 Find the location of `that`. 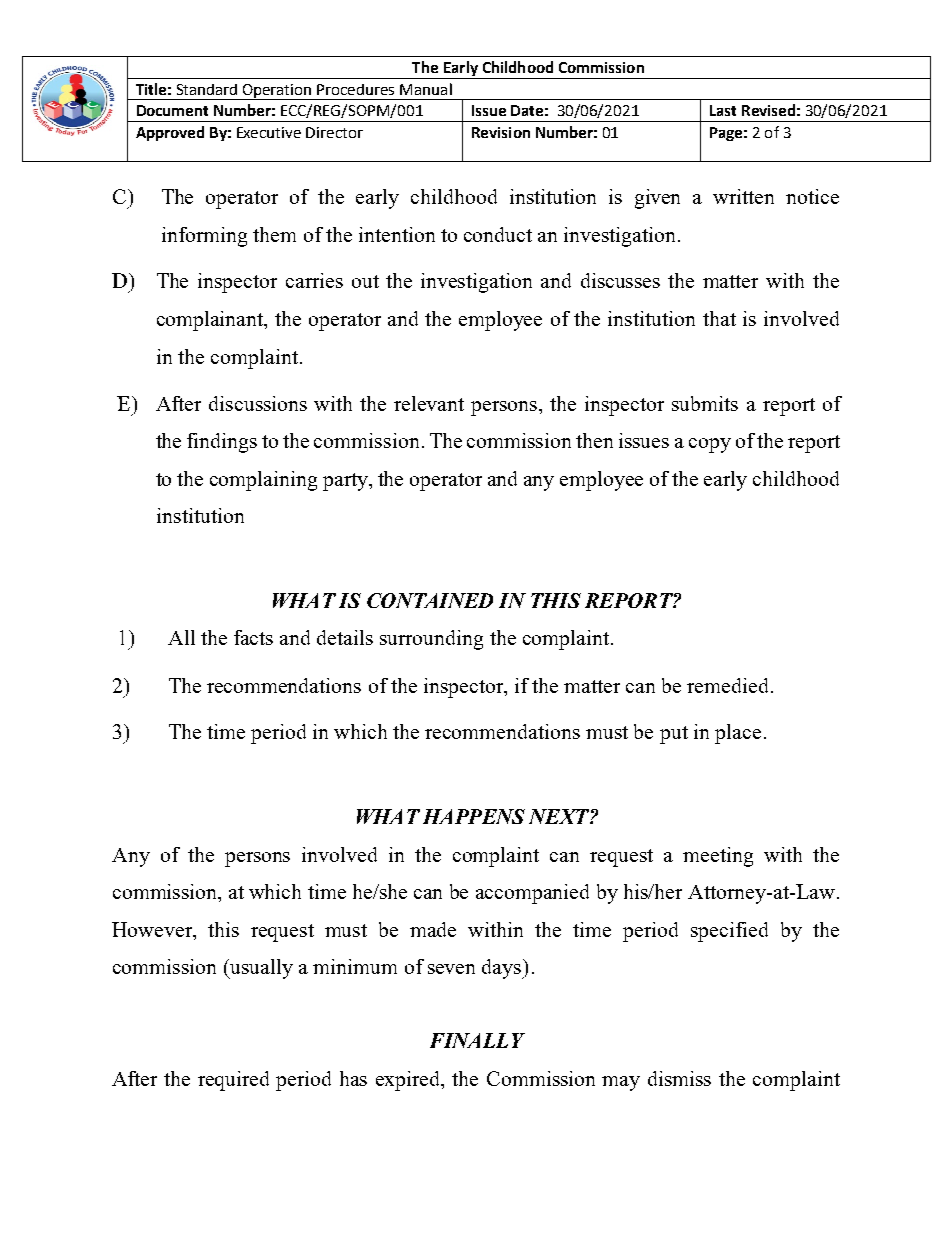

that is located at coordinates (719, 318).
